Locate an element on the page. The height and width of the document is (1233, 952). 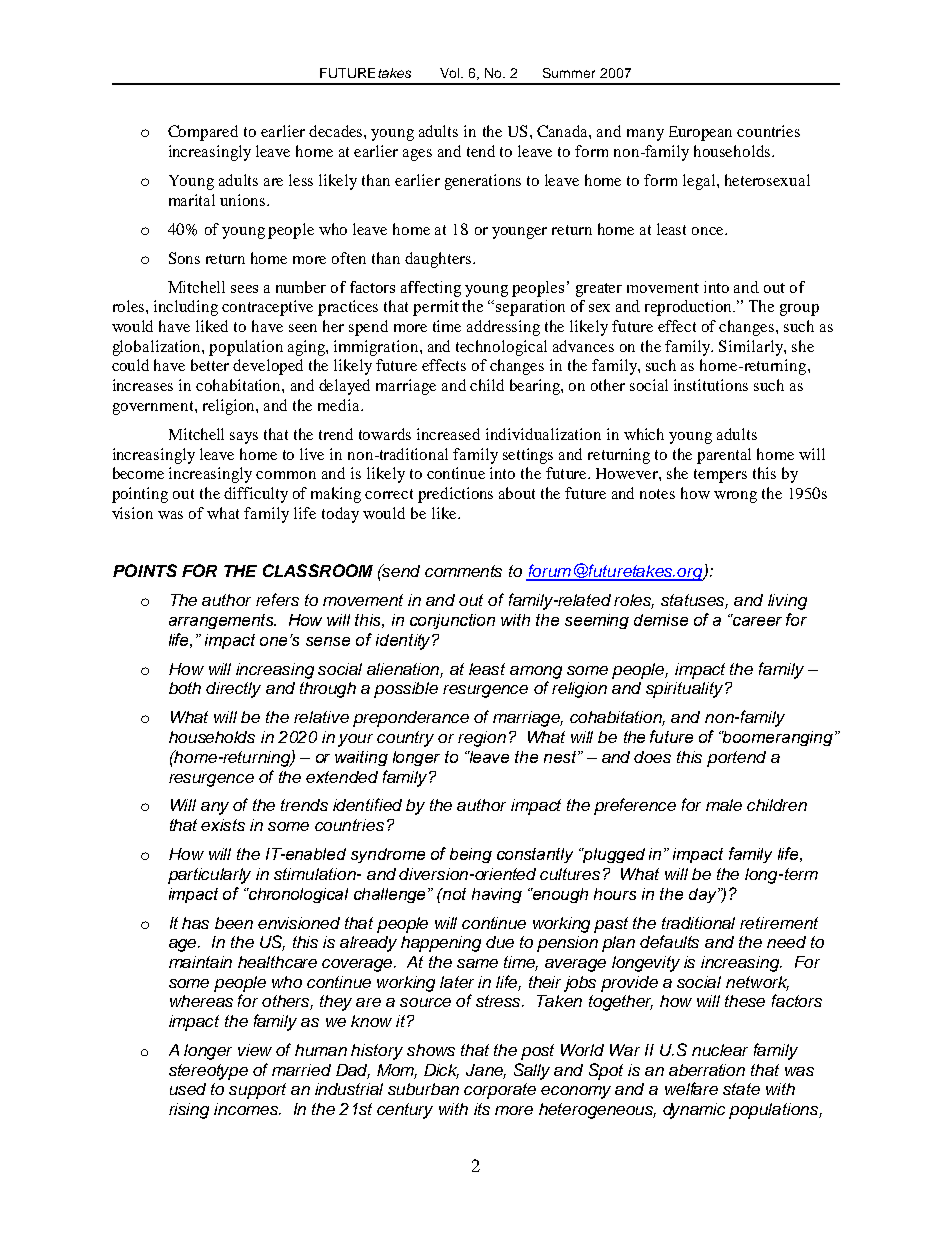
aberration is located at coordinates (707, 1070).
